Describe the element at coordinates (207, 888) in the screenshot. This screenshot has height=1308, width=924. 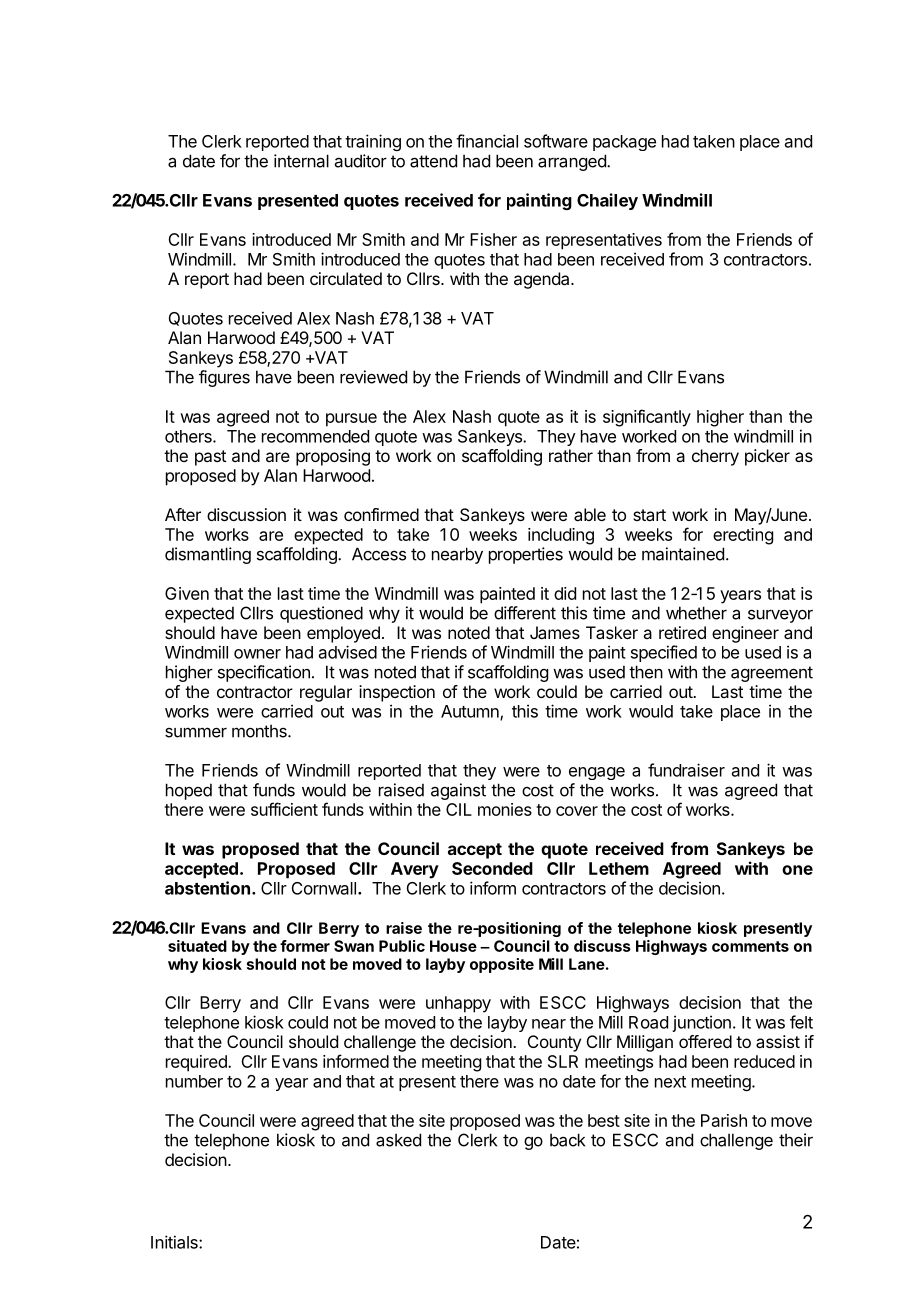
I see `abstention` at that location.
